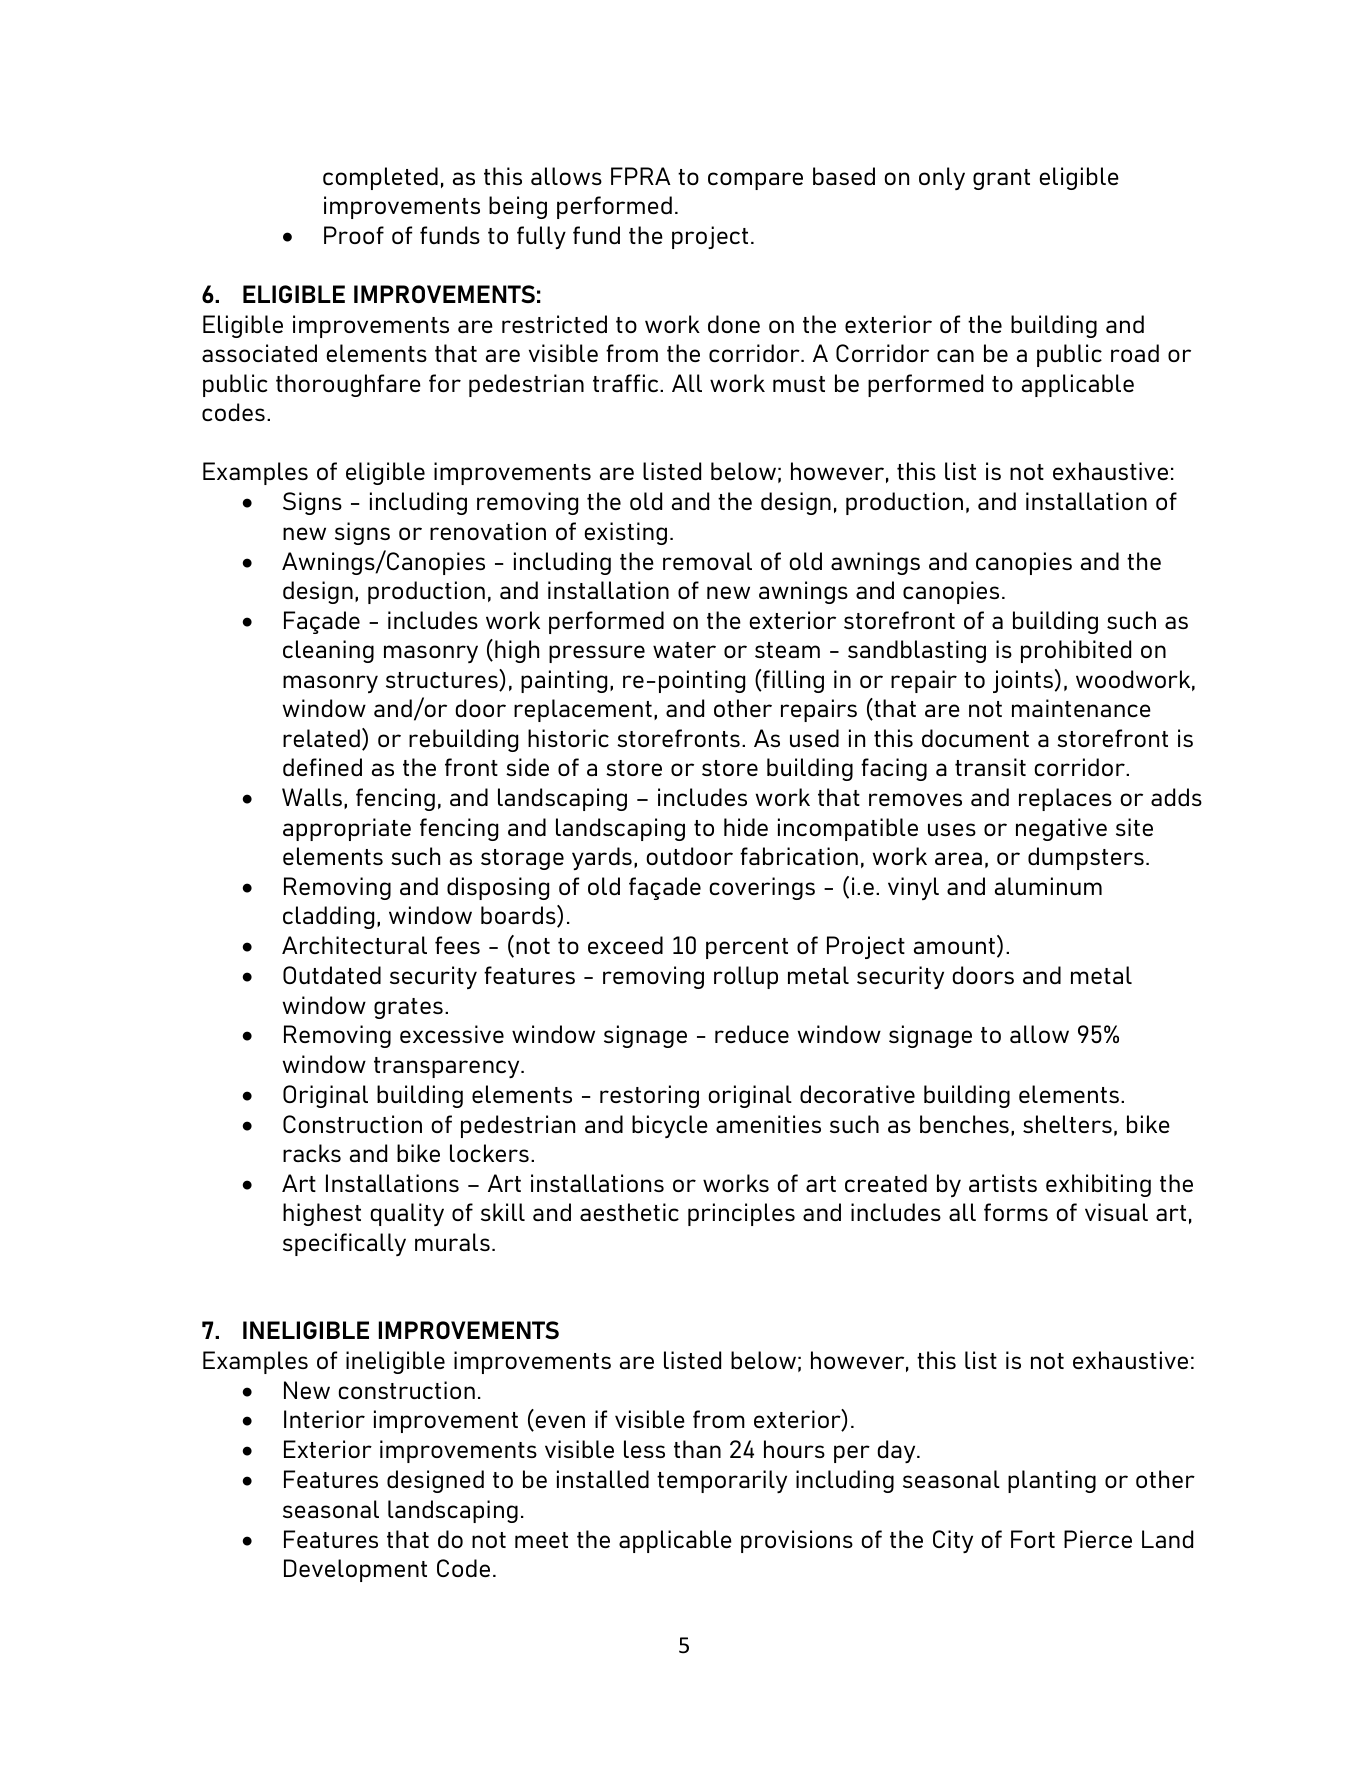 Image resolution: width=1369 pixels, height=1771 pixels. What do you see at coordinates (354, 235) in the screenshot?
I see `Proof` at bounding box center [354, 235].
